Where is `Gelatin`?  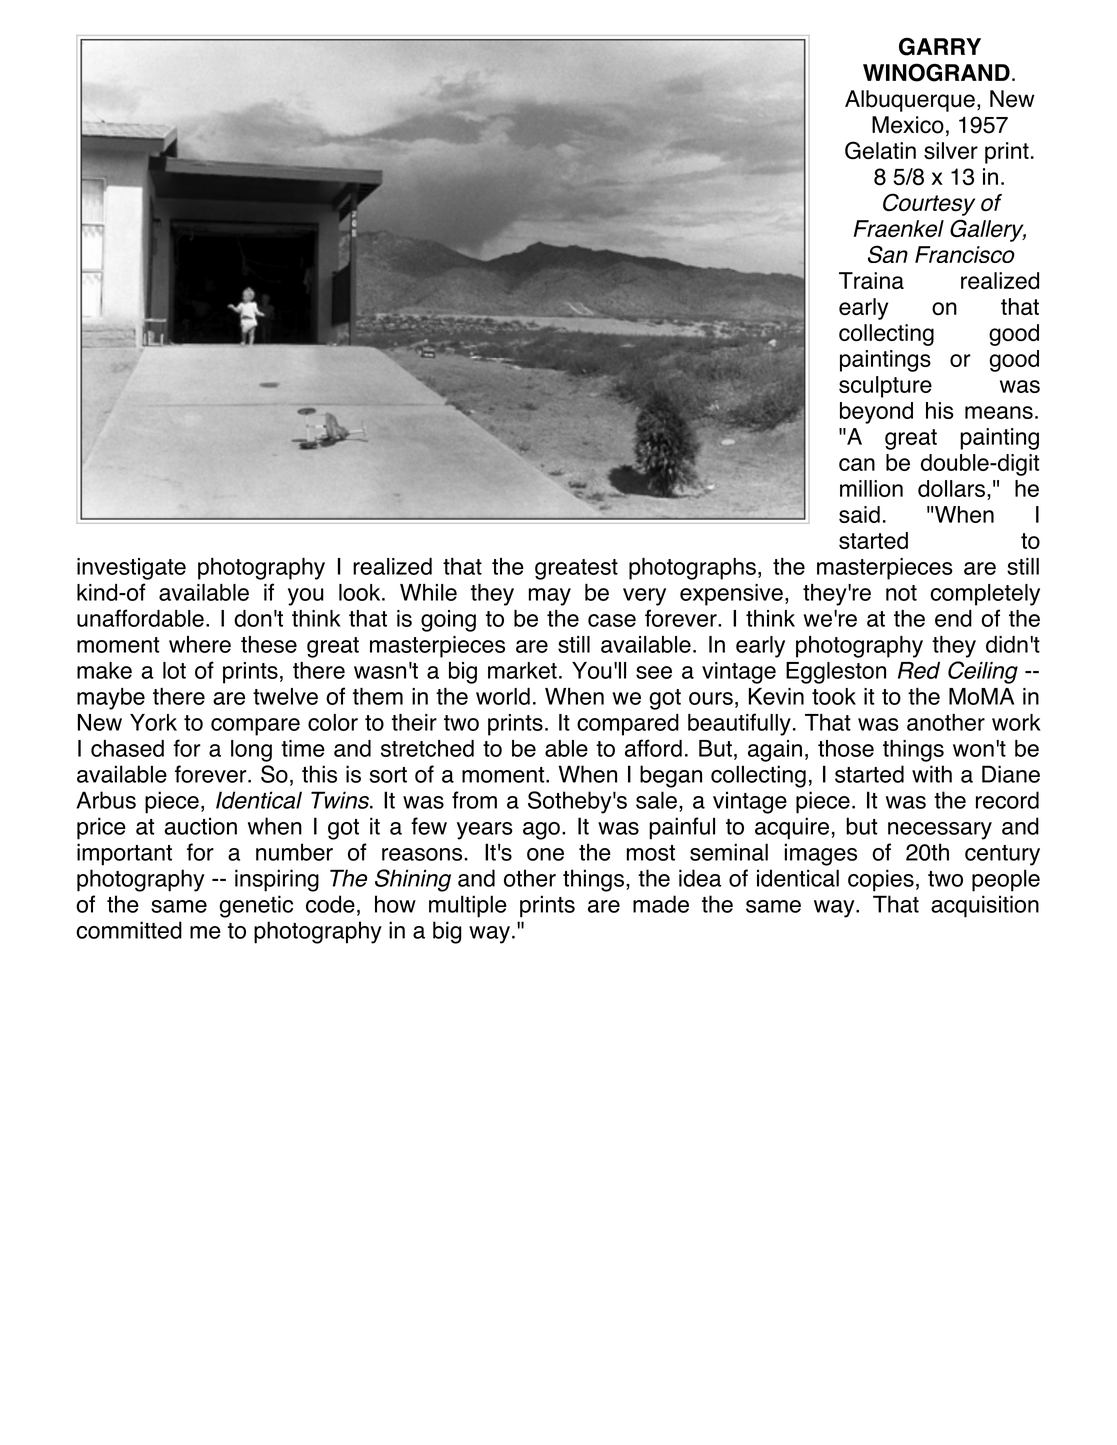
Gelatin is located at coordinates (880, 150).
